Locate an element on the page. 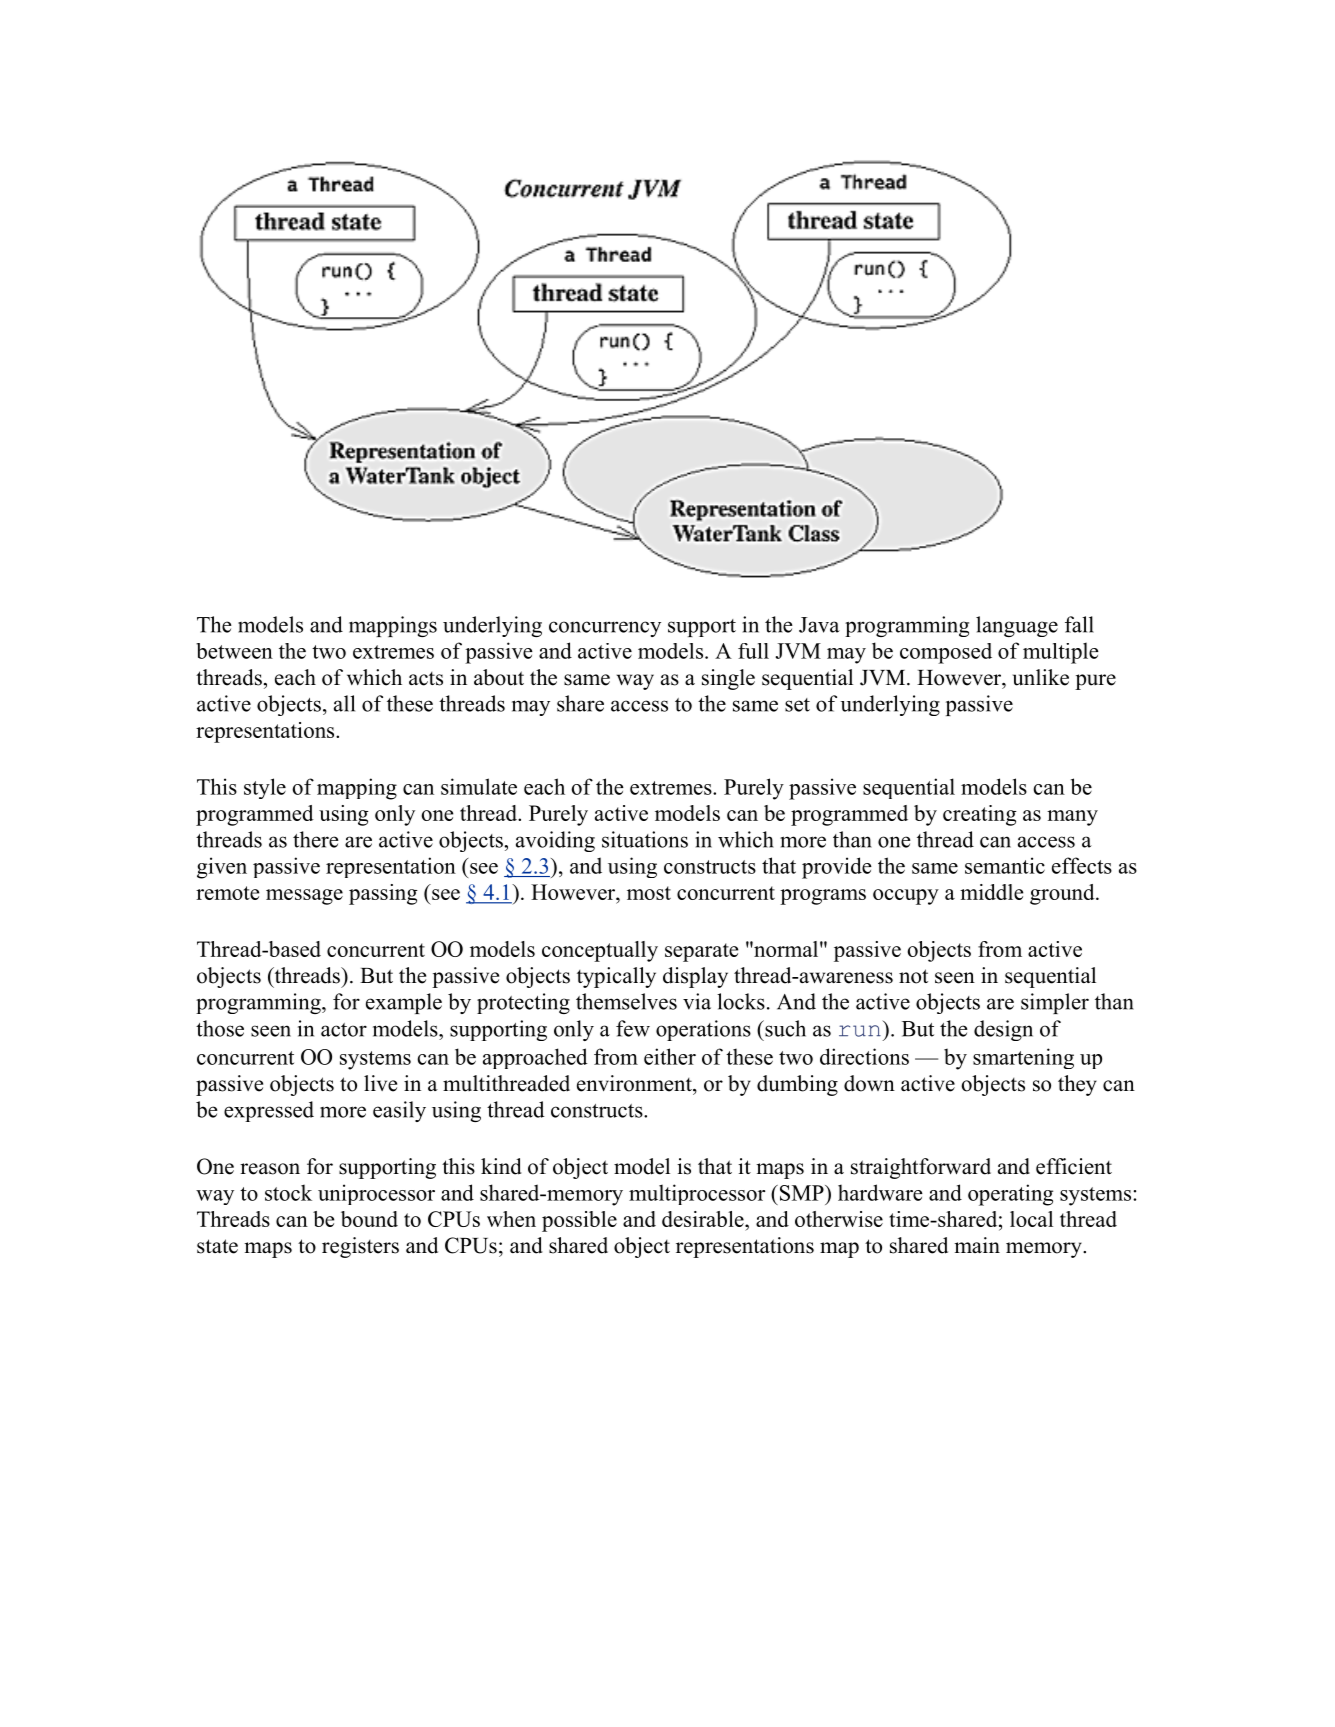 Image resolution: width=1335 pixels, height=1727 pixels. situations is located at coordinates (645, 839).
